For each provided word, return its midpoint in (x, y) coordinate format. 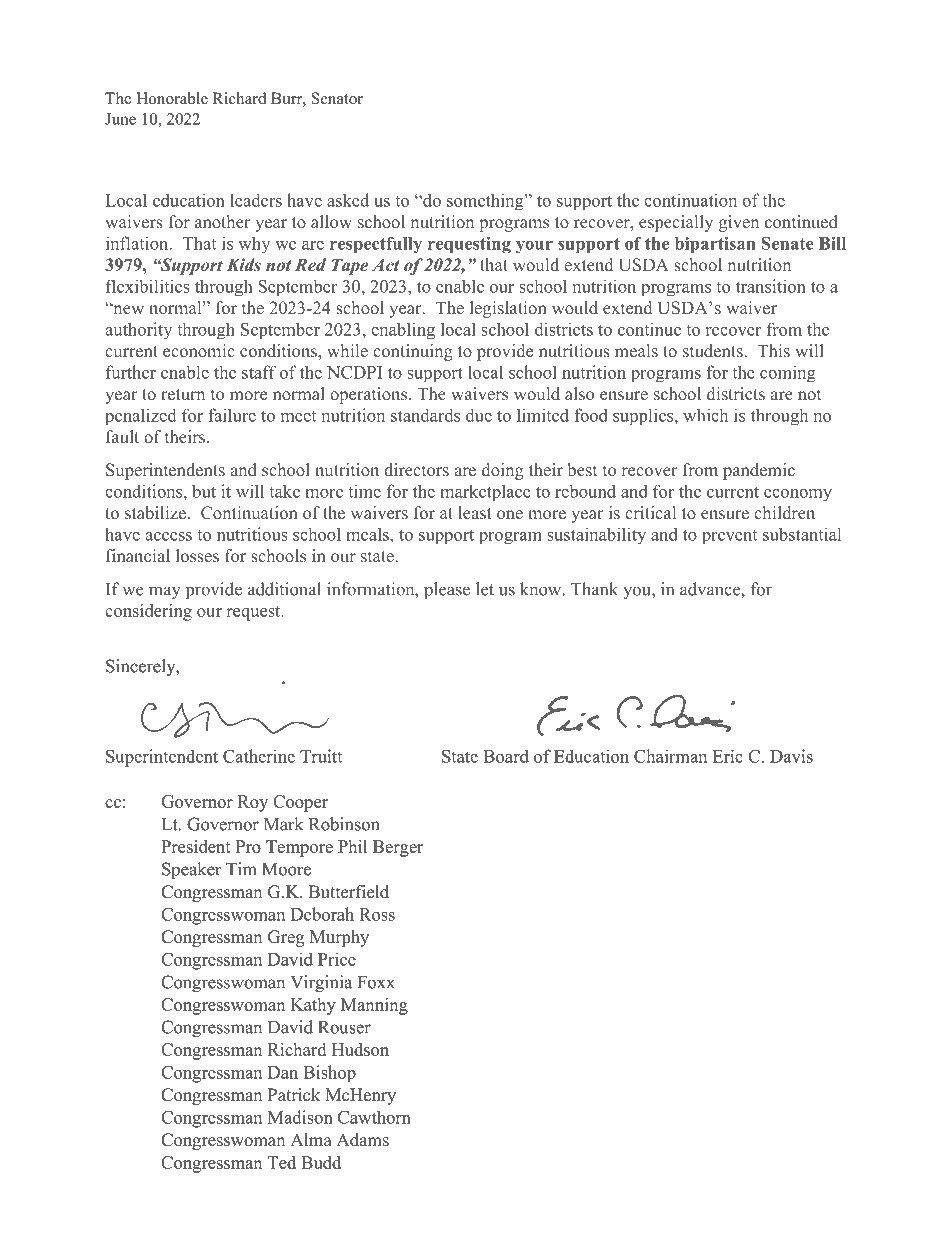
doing (503, 471)
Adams (362, 1140)
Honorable (172, 98)
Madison (300, 1117)
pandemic (759, 471)
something (486, 202)
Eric (728, 756)
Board (506, 756)
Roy (253, 803)
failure (232, 415)
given (739, 223)
